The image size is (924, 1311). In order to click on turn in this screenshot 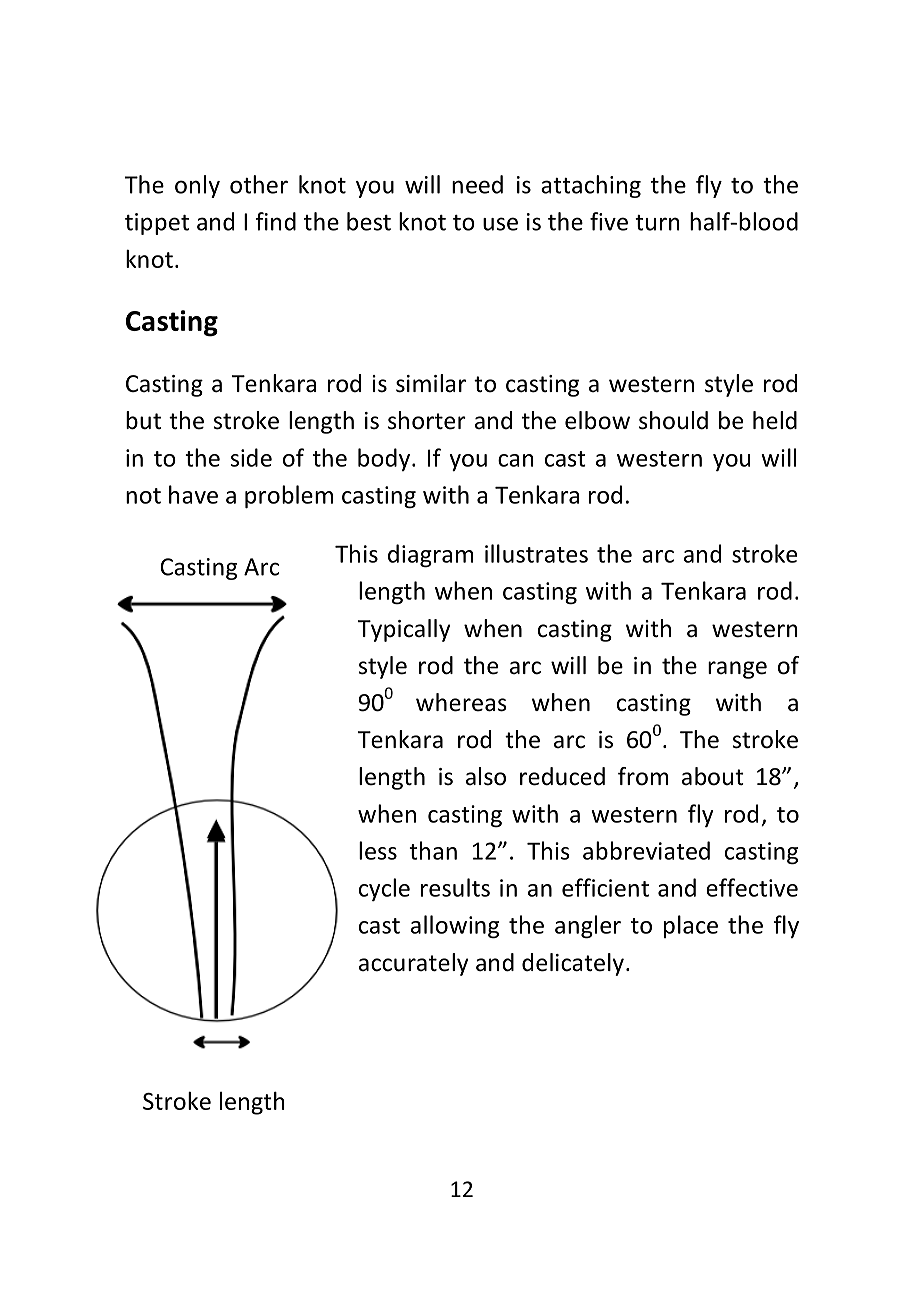, I will do `click(657, 223)`.
